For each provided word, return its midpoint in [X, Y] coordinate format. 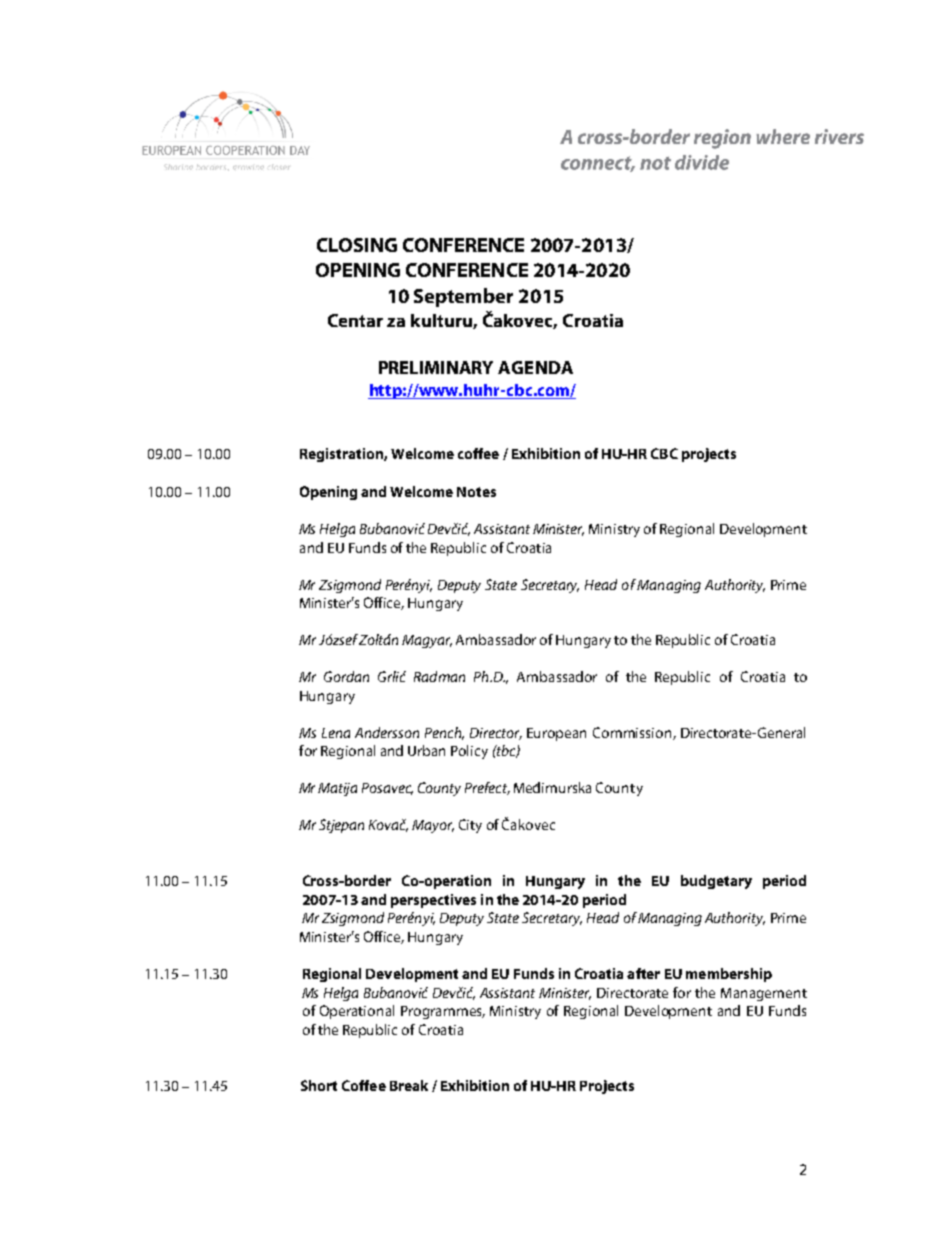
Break [409, 1085]
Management [764, 994]
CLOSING [357, 245]
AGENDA [535, 367]
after [643, 973]
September [463, 297]
